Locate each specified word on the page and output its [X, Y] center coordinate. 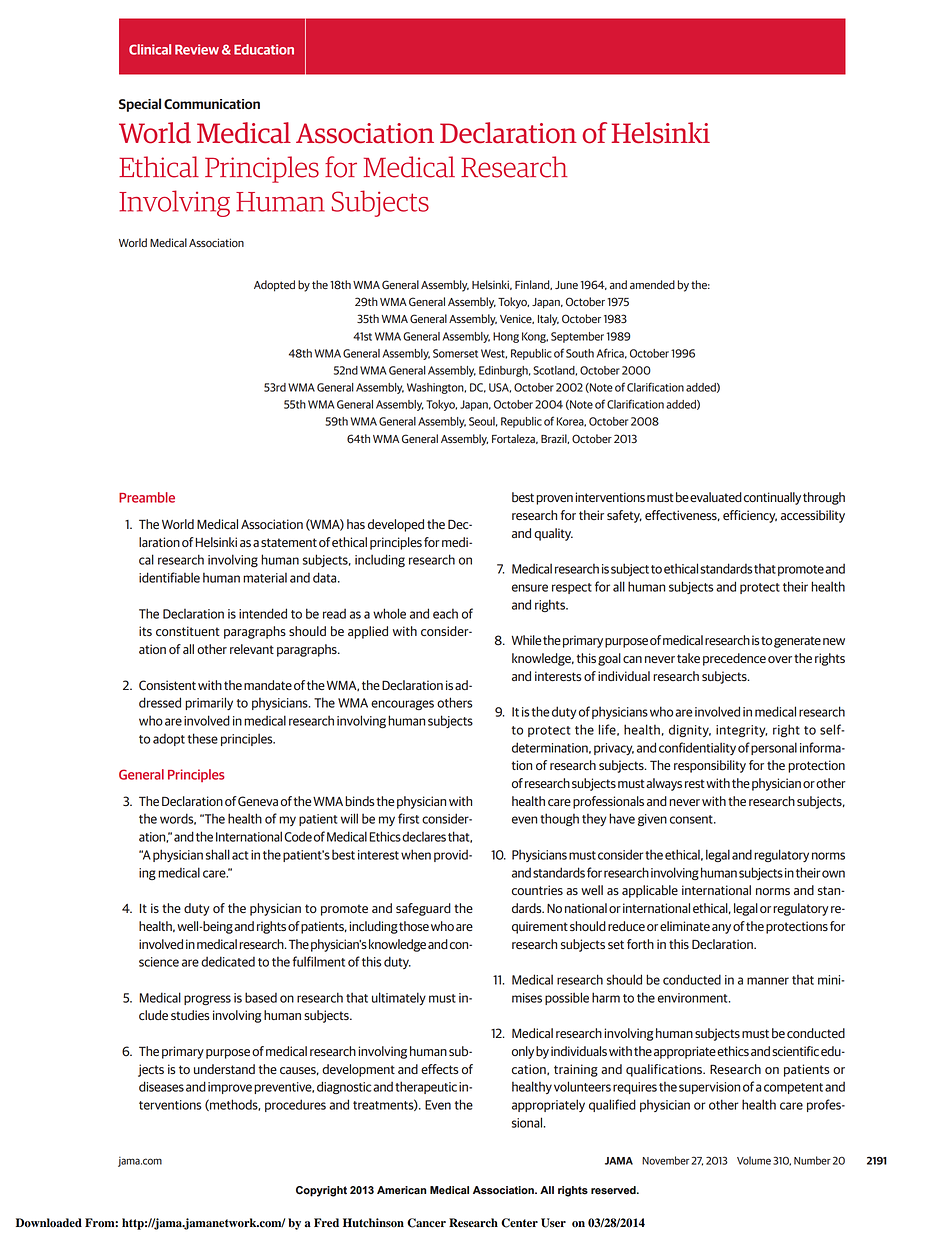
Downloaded [49, 1223]
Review [197, 49]
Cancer [426, 1223]
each [445, 613]
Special [140, 105]
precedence [734, 659]
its [145, 631]
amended [652, 284]
